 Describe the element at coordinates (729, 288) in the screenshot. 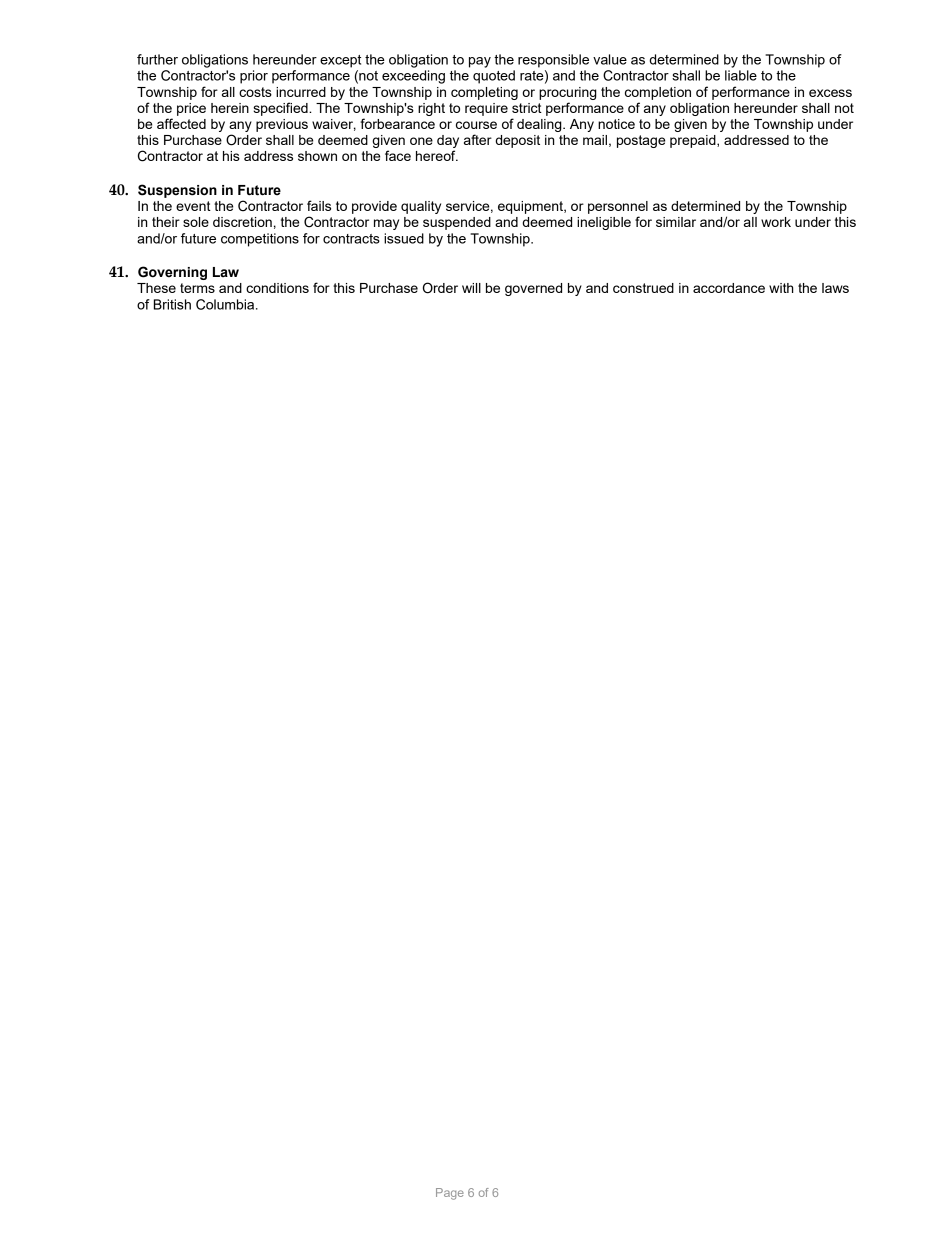

I see `accordance` at that location.
